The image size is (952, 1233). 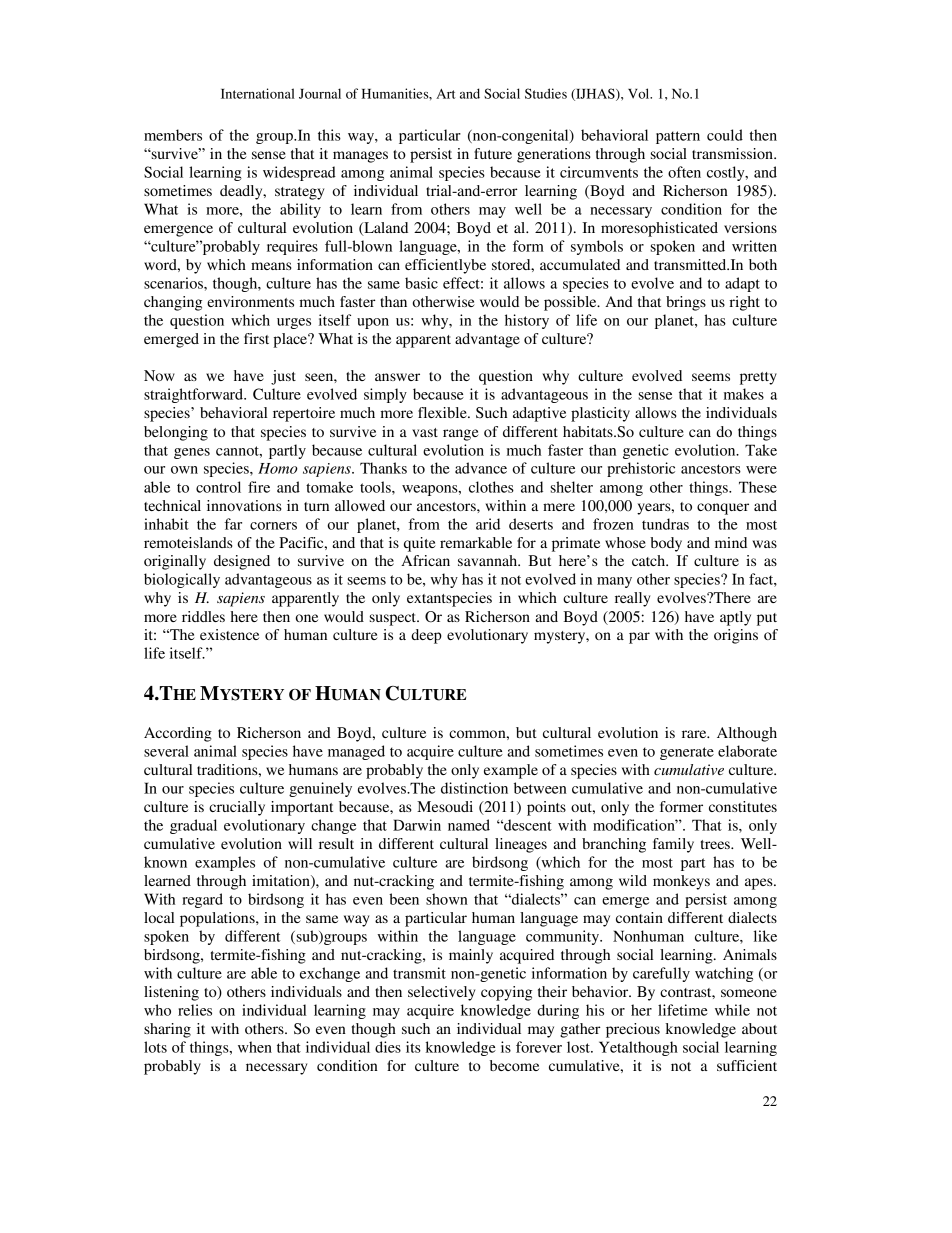 What do you see at coordinates (242, 562) in the screenshot?
I see `designed` at bounding box center [242, 562].
